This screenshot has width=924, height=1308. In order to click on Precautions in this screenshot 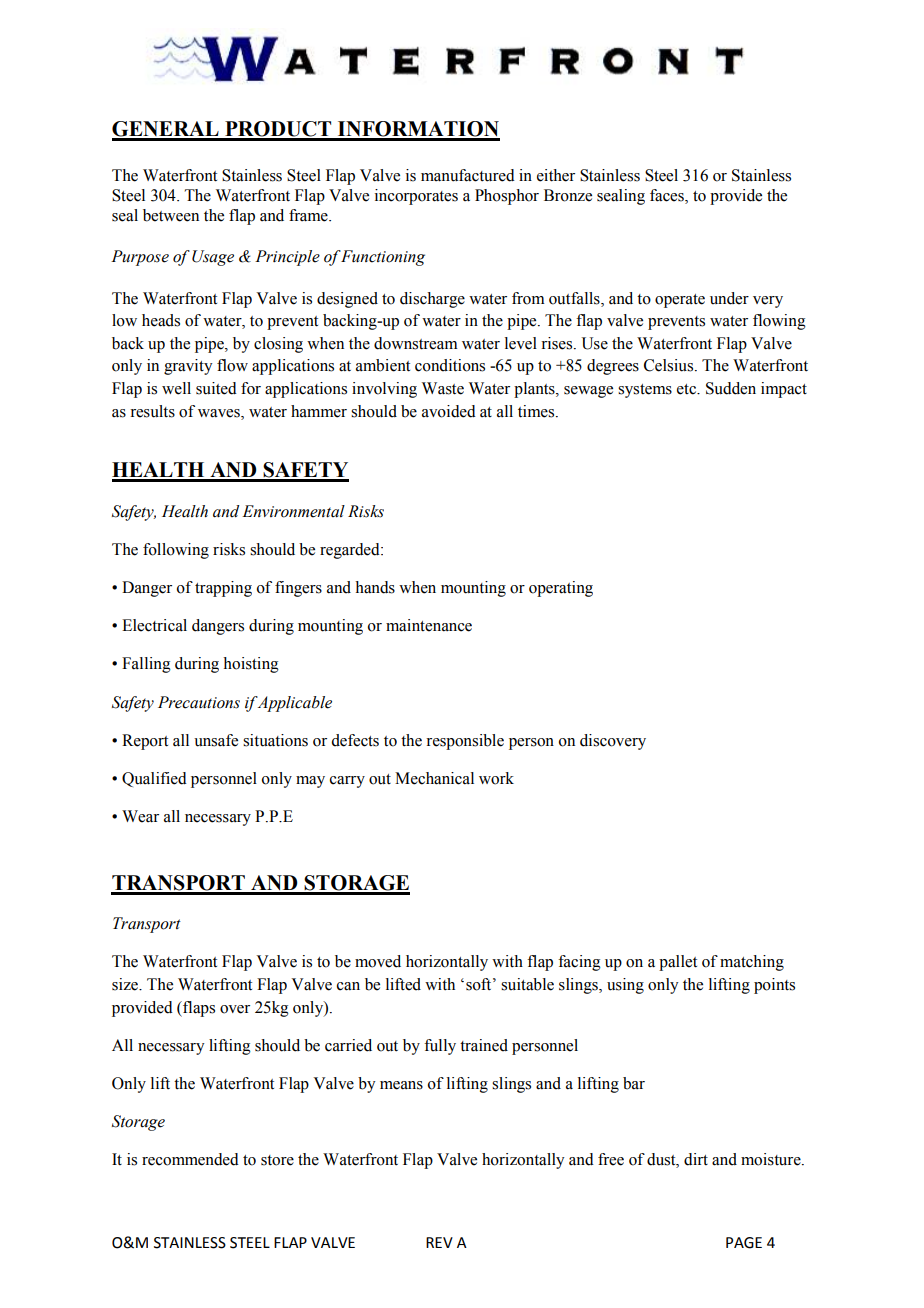, I will do `click(199, 702)`.
